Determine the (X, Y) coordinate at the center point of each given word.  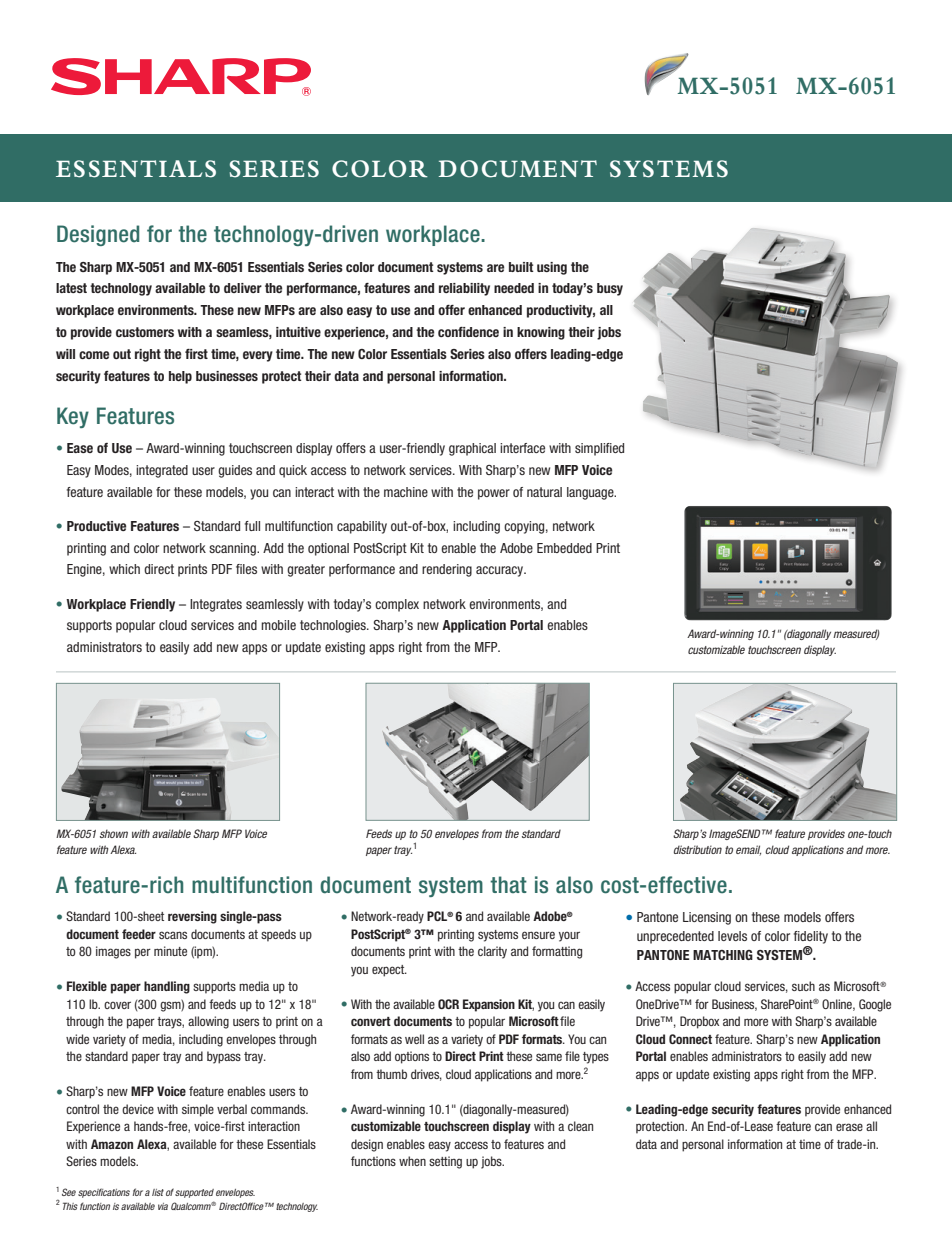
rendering (447, 570)
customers (145, 332)
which (124, 569)
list (158, 1192)
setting (445, 1162)
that (508, 884)
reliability (464, 289)
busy (610, 289)
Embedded (564, 548)
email (748, 850)
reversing (192, 917)
